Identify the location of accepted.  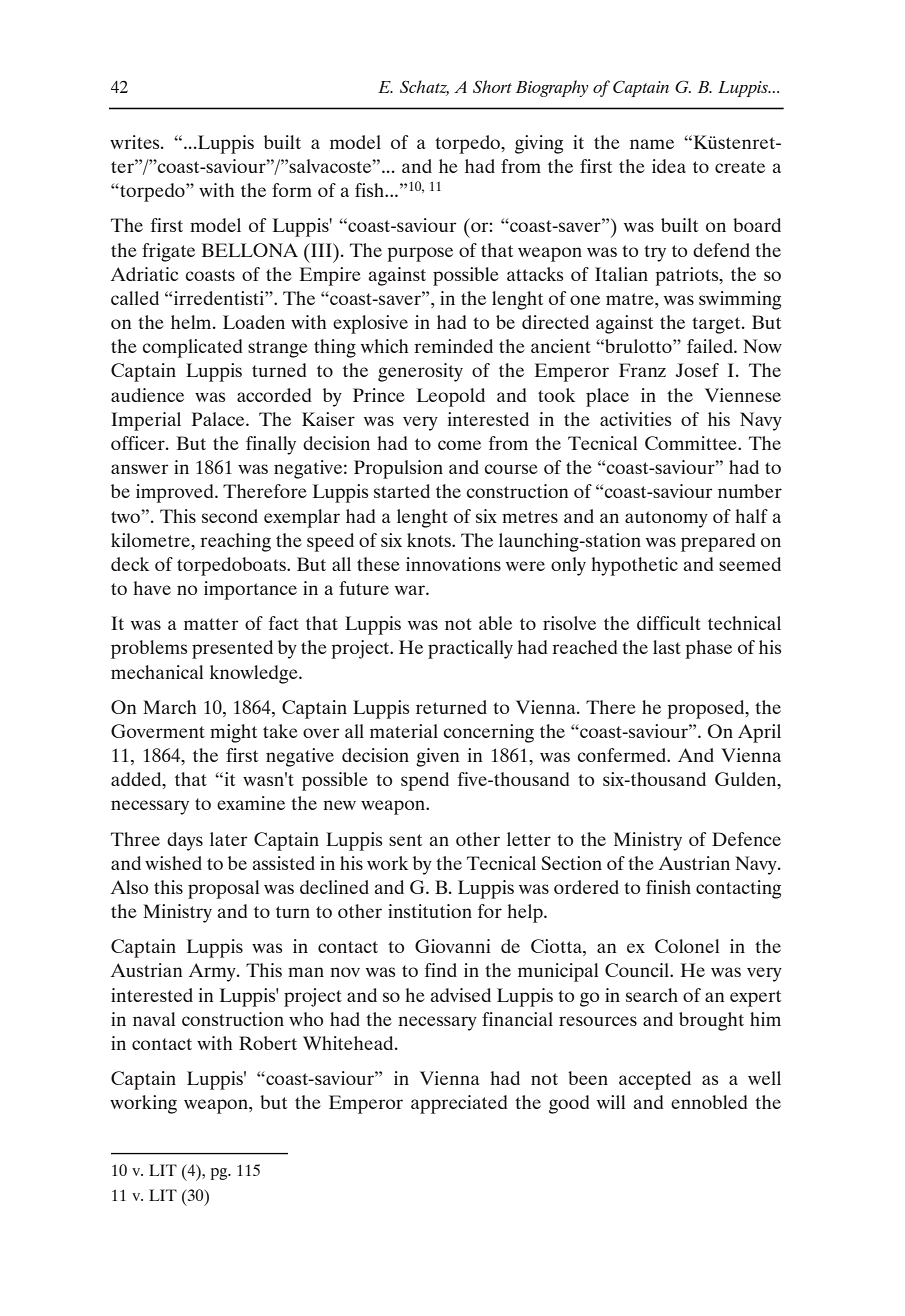
(655, 1080).
